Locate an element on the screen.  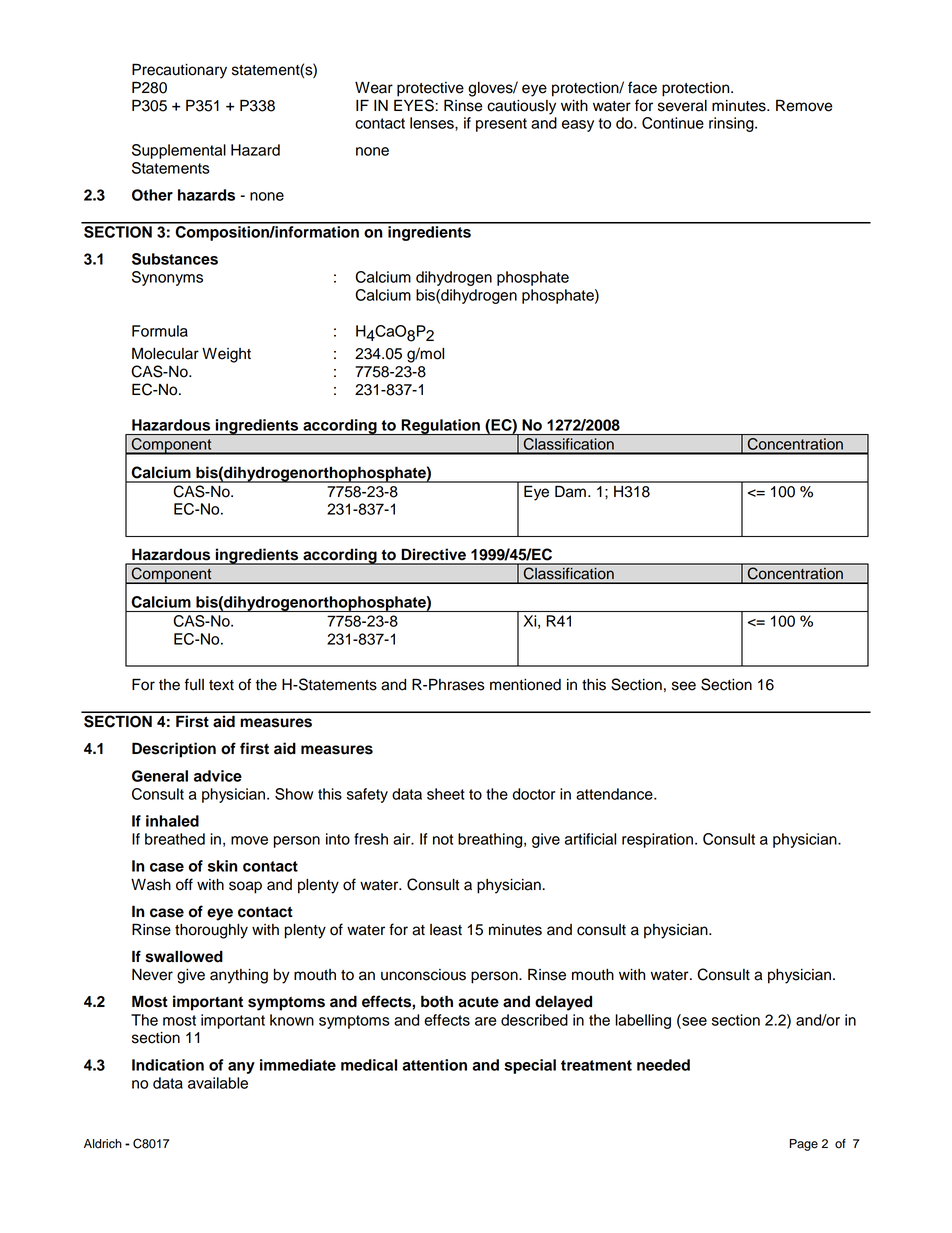
rinsing is located at coordinates (732, 124).
